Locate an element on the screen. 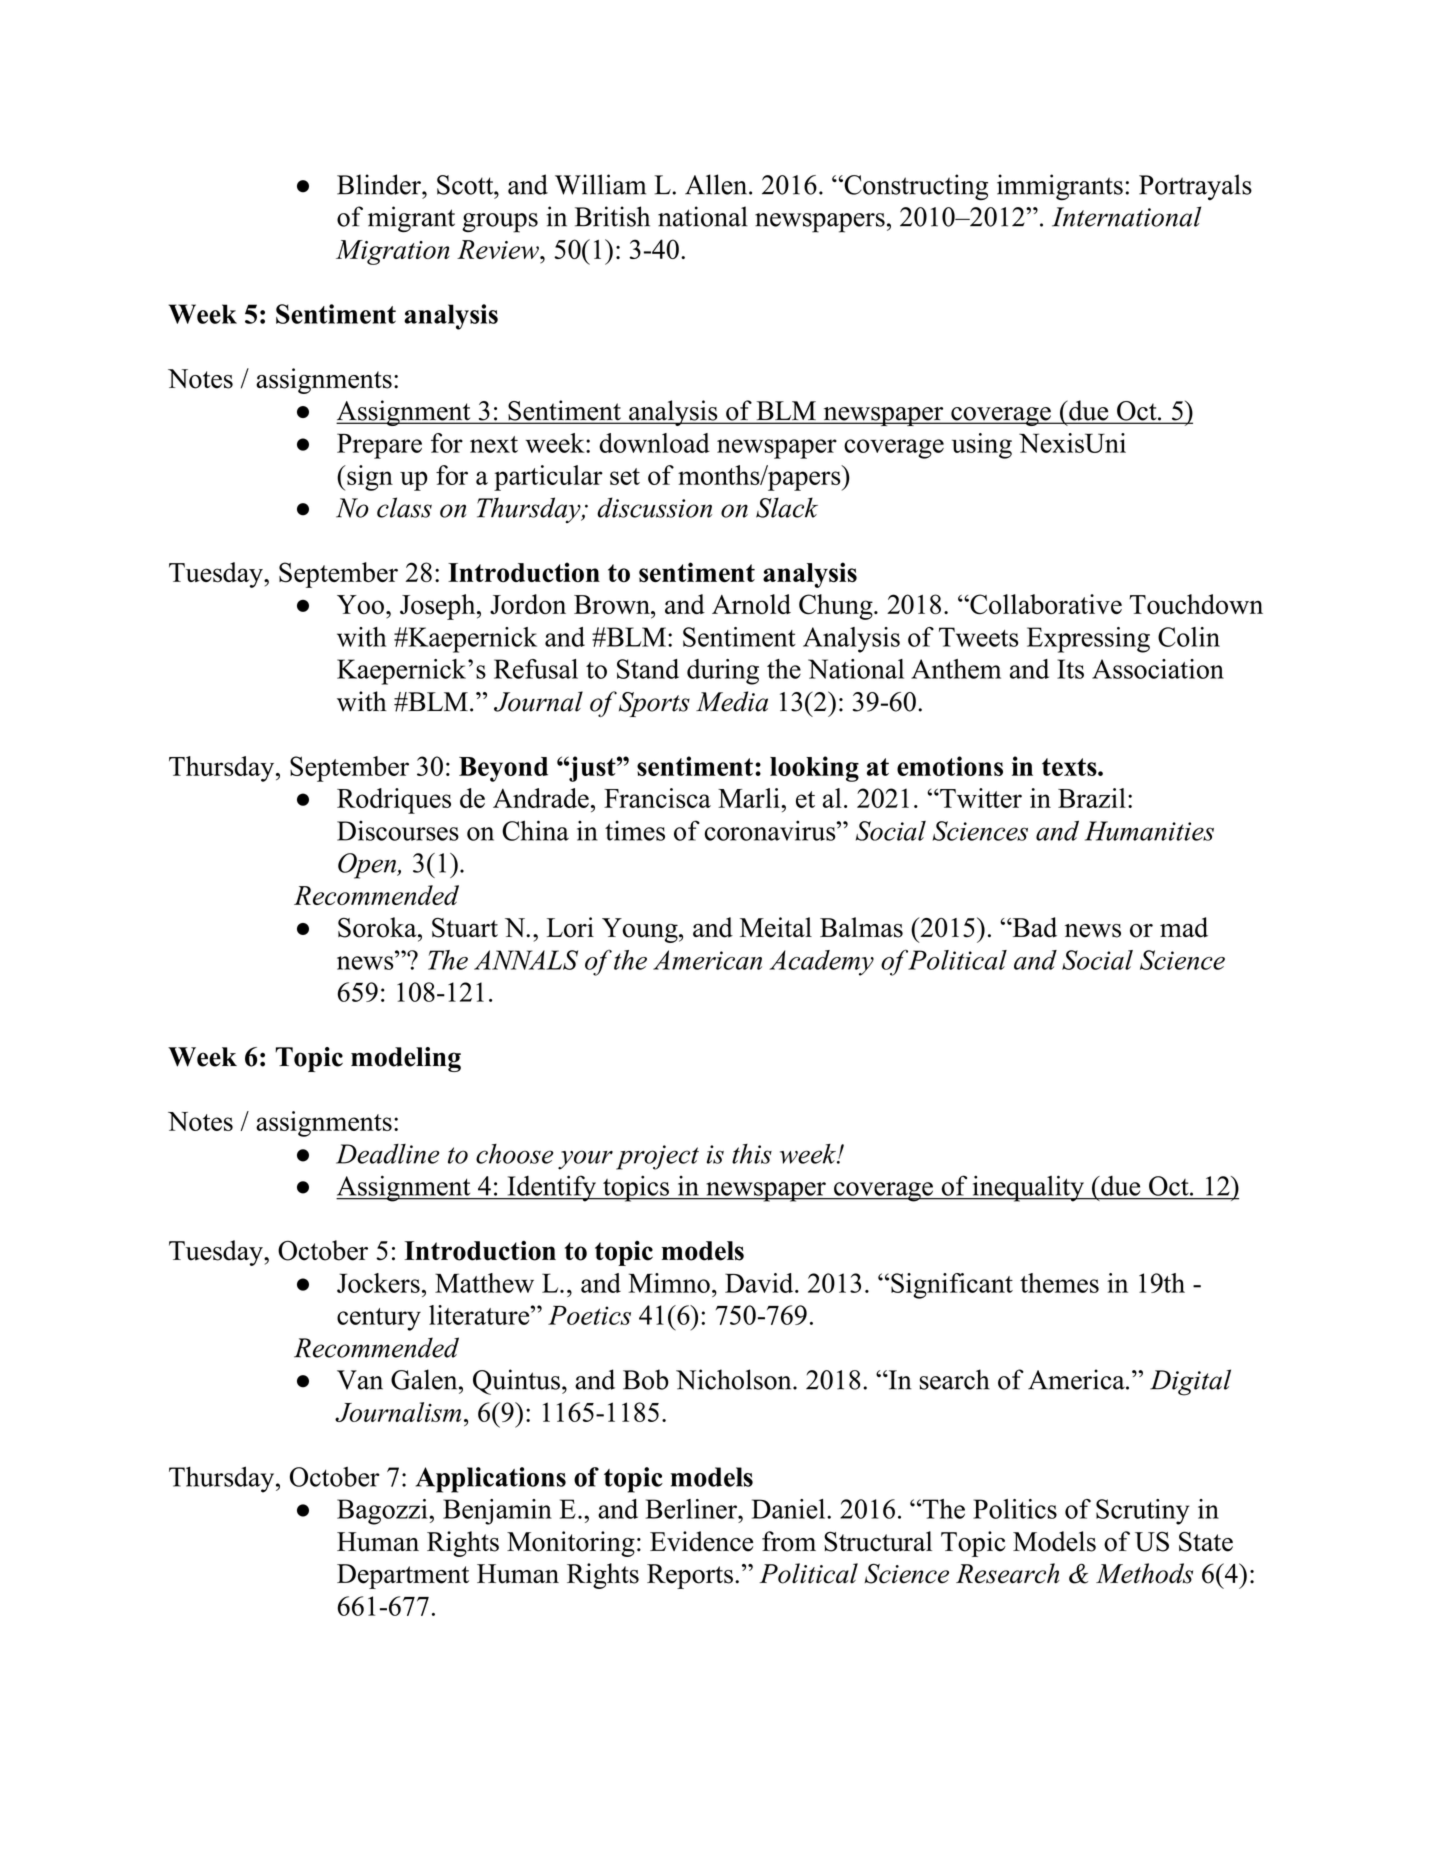 The width and height of the screenshot is (1432, 1854). Stuart is located at coordinates (465, 927).
